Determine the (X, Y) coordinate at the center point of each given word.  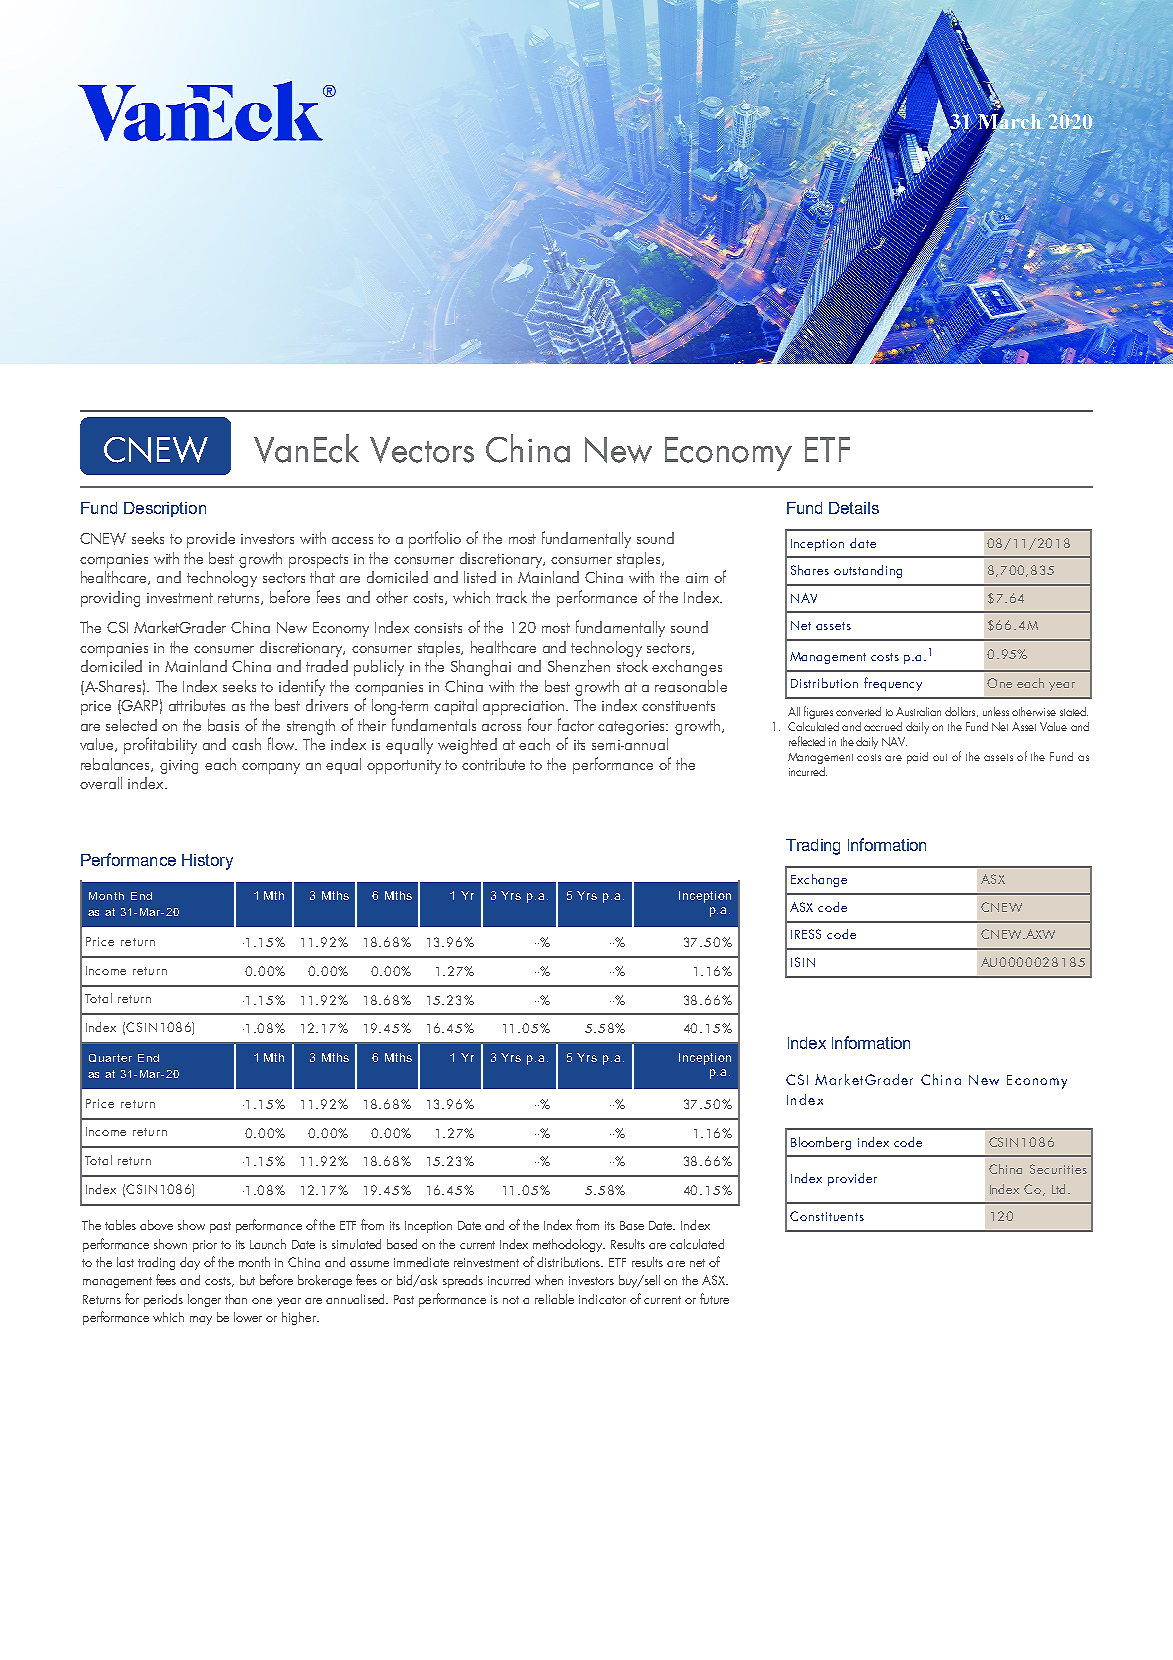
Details (854, 508)
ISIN (803, 962)
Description (165, 509)
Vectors (422, 450)
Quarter (110, 1058)
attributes (197, 705)
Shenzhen (579, 666)
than (236, 1299)
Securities (1058, 1169)
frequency (893, 684)
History (207, 862)
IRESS (806, 934)
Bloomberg (821, 1143)
